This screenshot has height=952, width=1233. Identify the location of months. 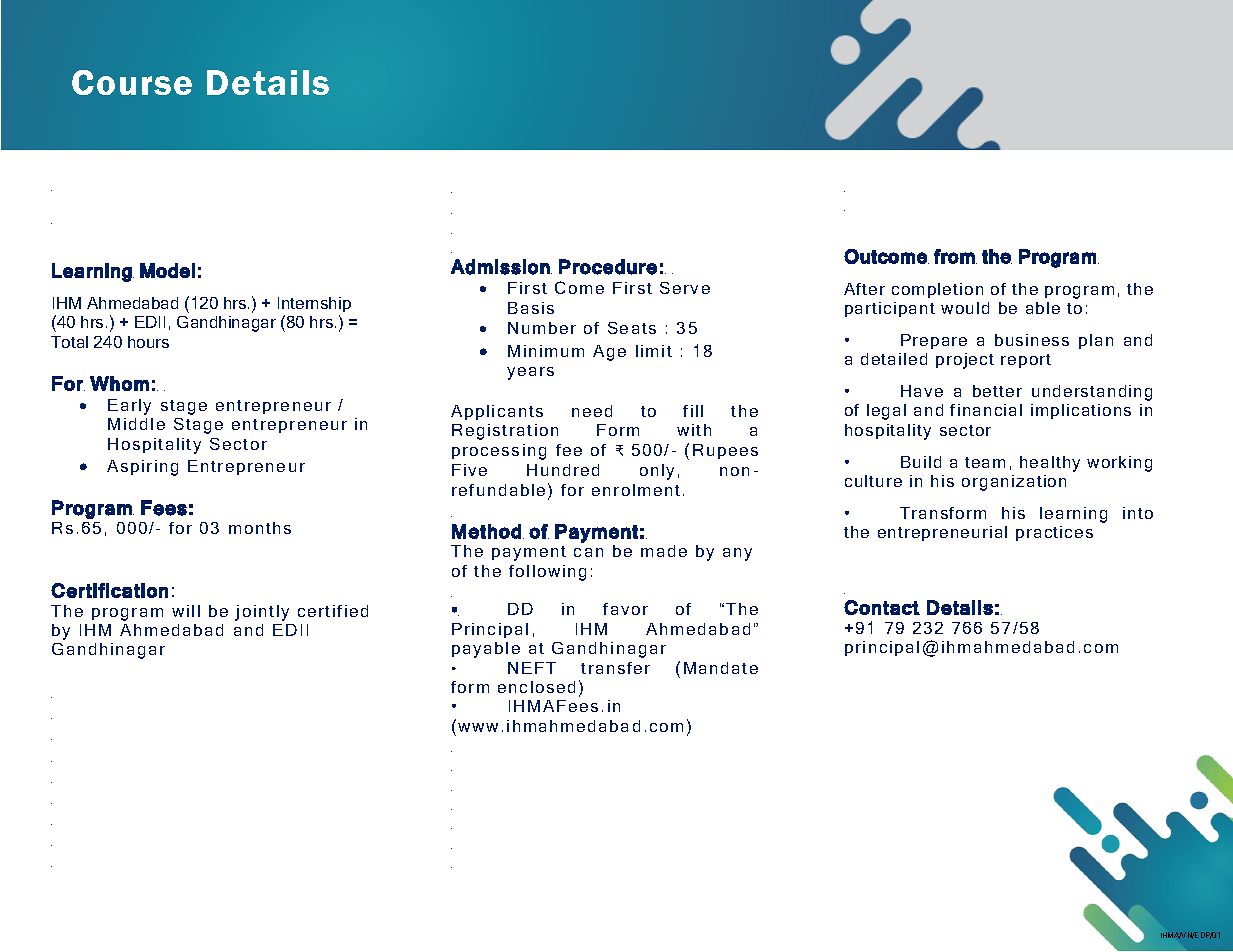
(260, 528).
